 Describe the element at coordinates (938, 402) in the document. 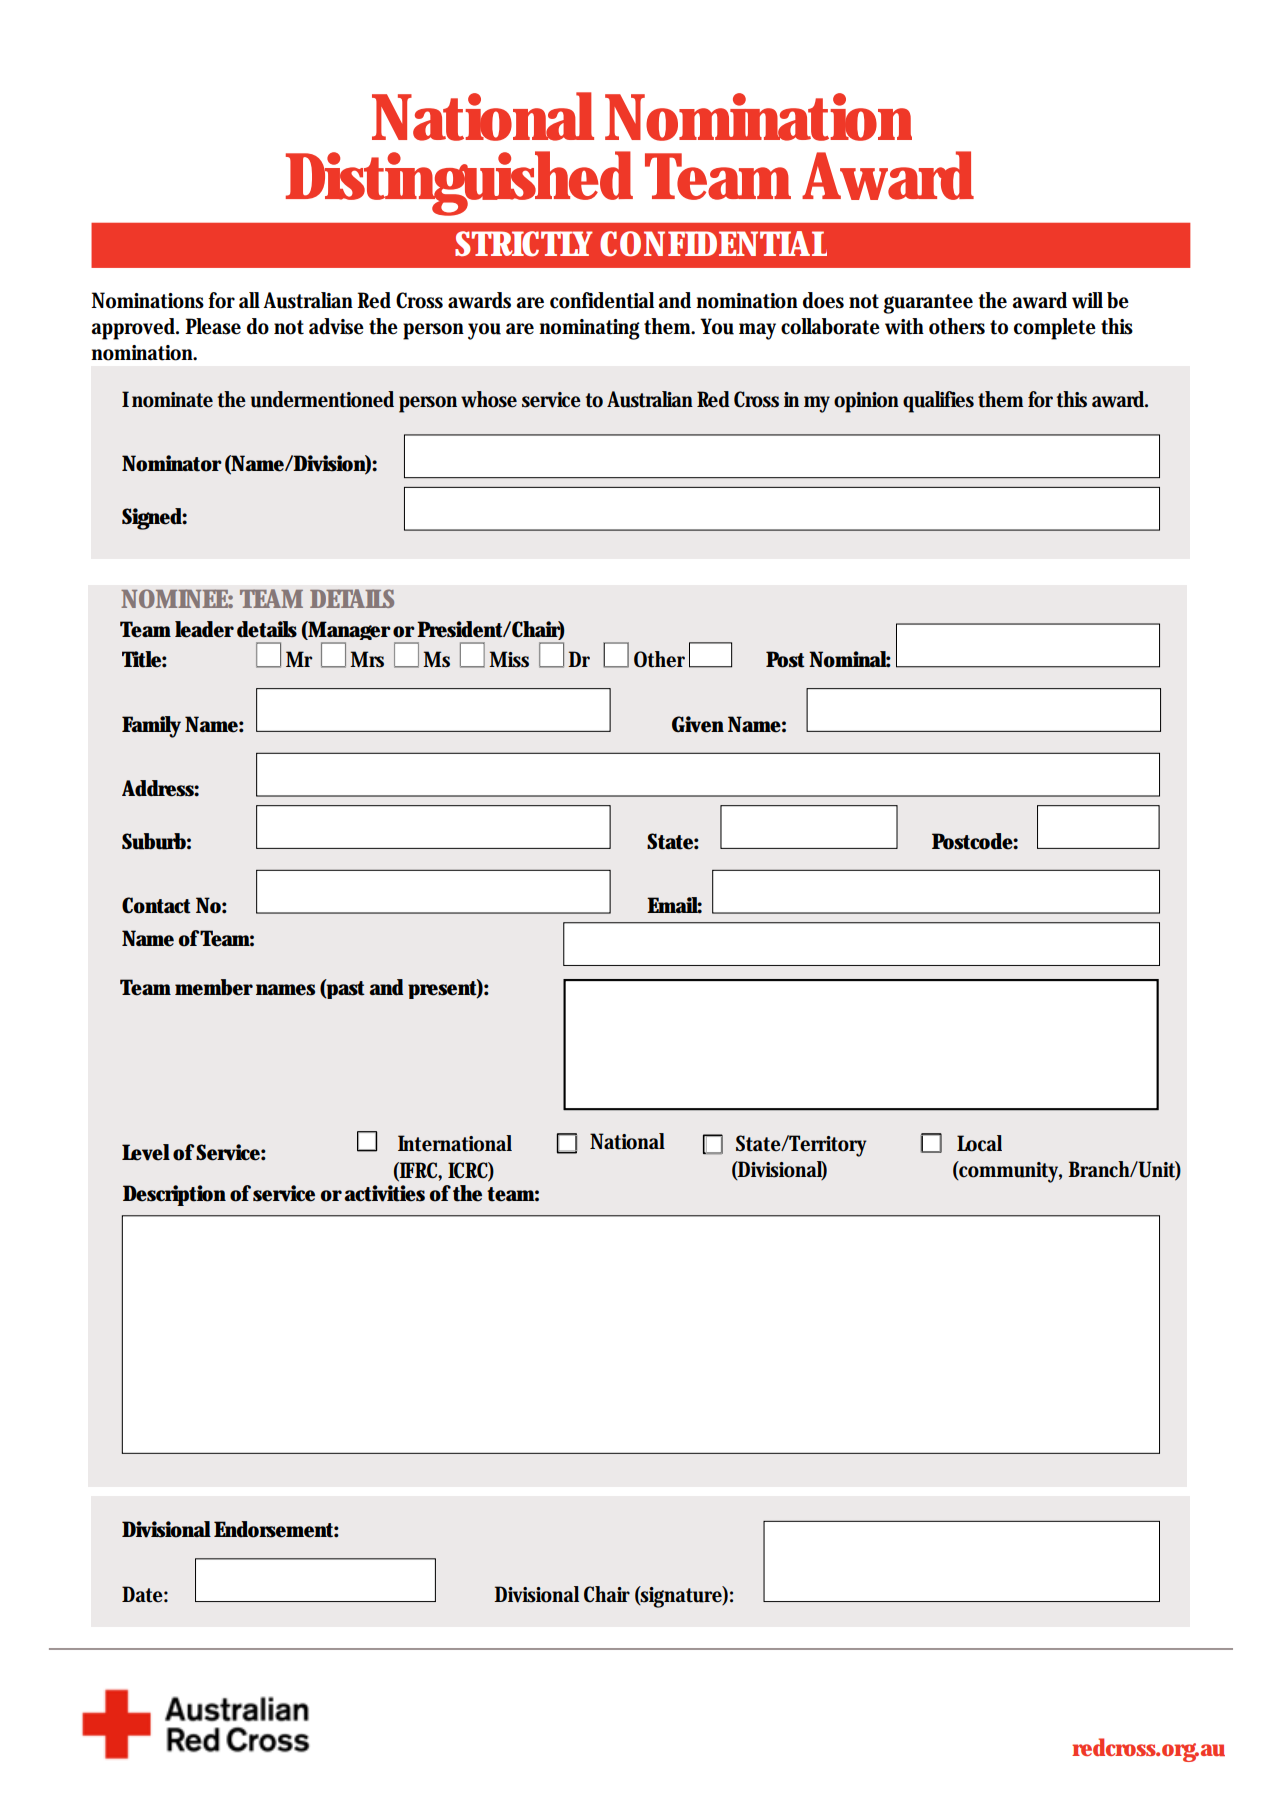

I see `qualifies` at that location.
